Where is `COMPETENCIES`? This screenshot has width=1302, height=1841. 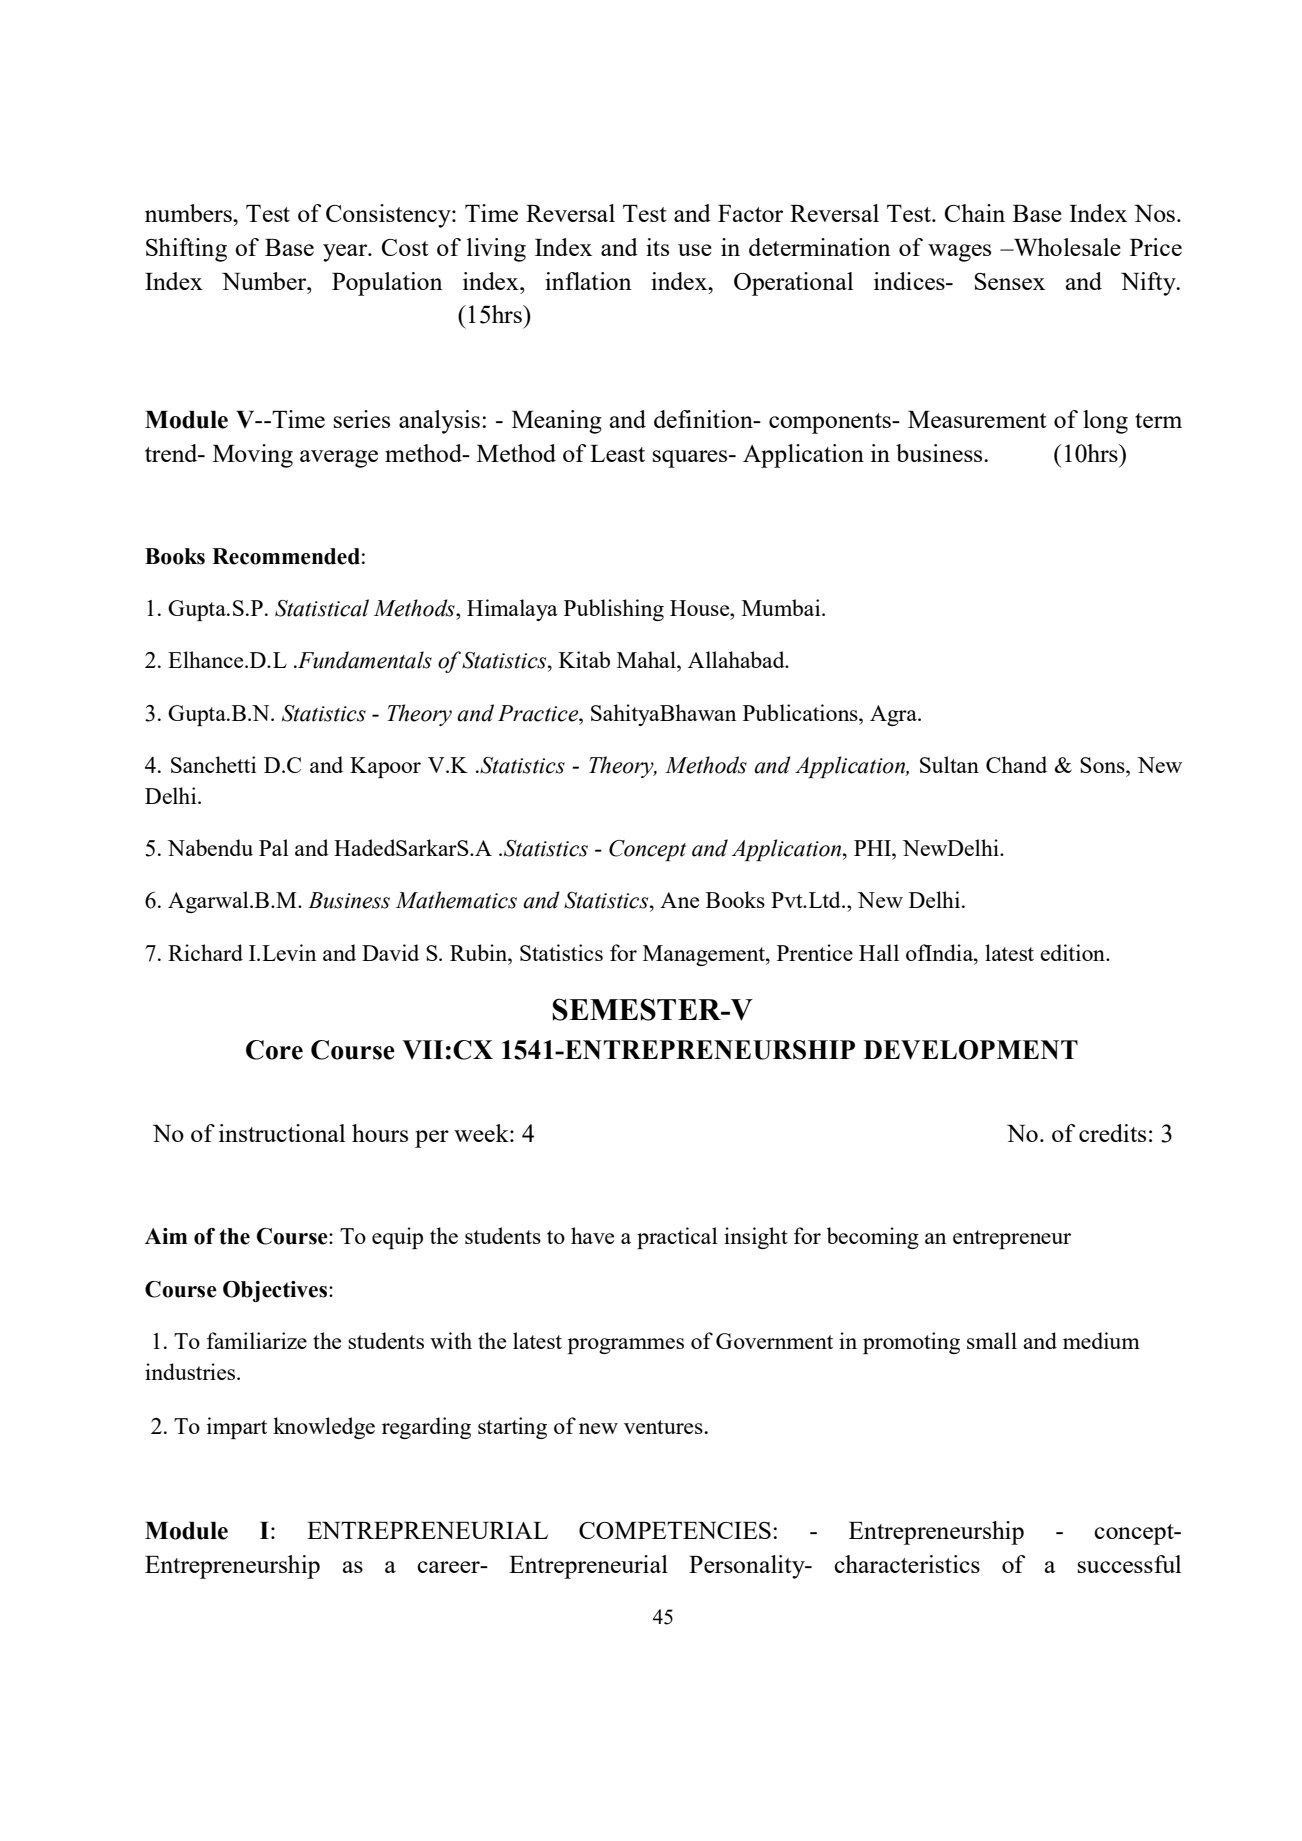
COMPETENCIES is located at coordinates (675, 1530).
